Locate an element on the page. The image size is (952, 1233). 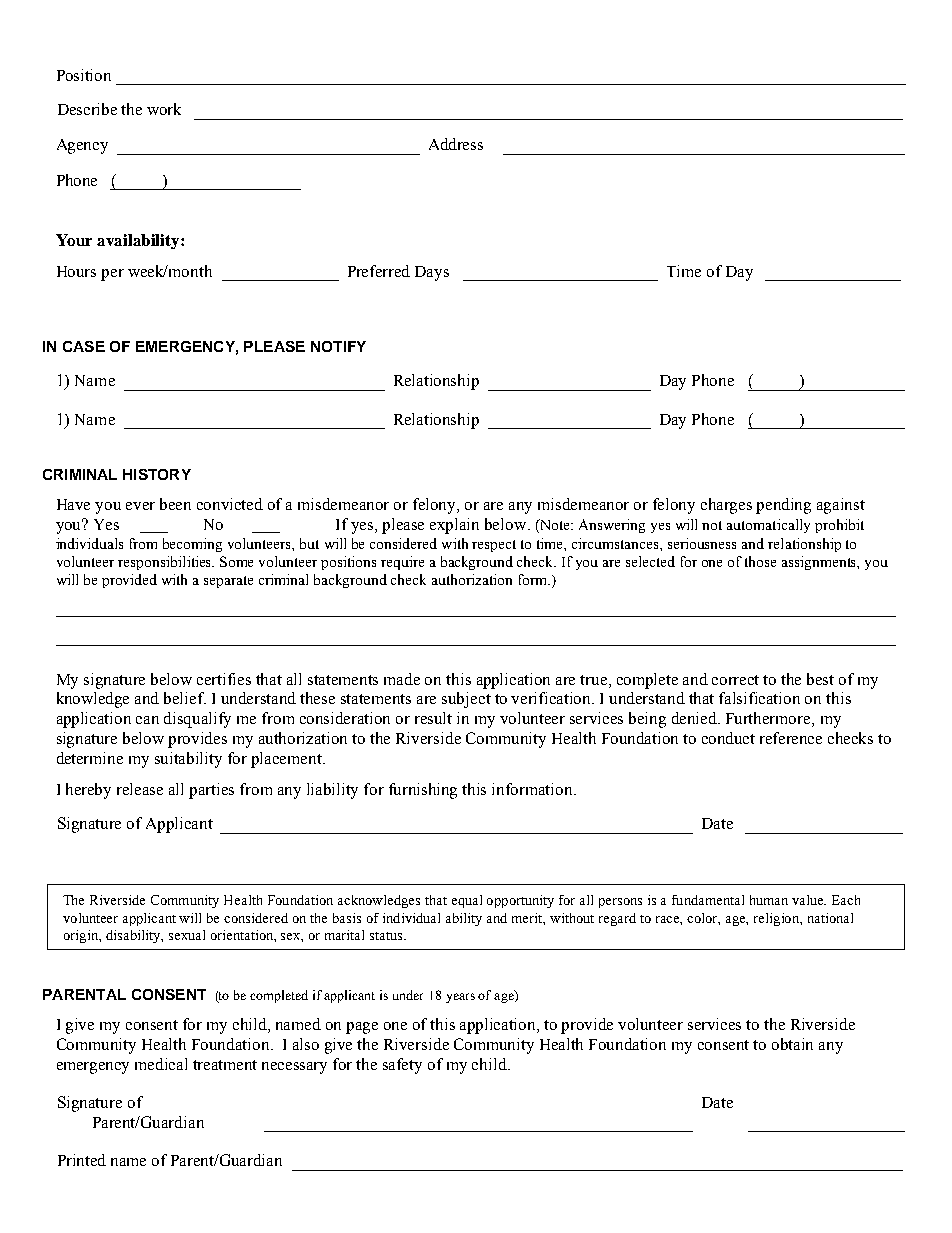
work is located at coordinates (164, 109).
